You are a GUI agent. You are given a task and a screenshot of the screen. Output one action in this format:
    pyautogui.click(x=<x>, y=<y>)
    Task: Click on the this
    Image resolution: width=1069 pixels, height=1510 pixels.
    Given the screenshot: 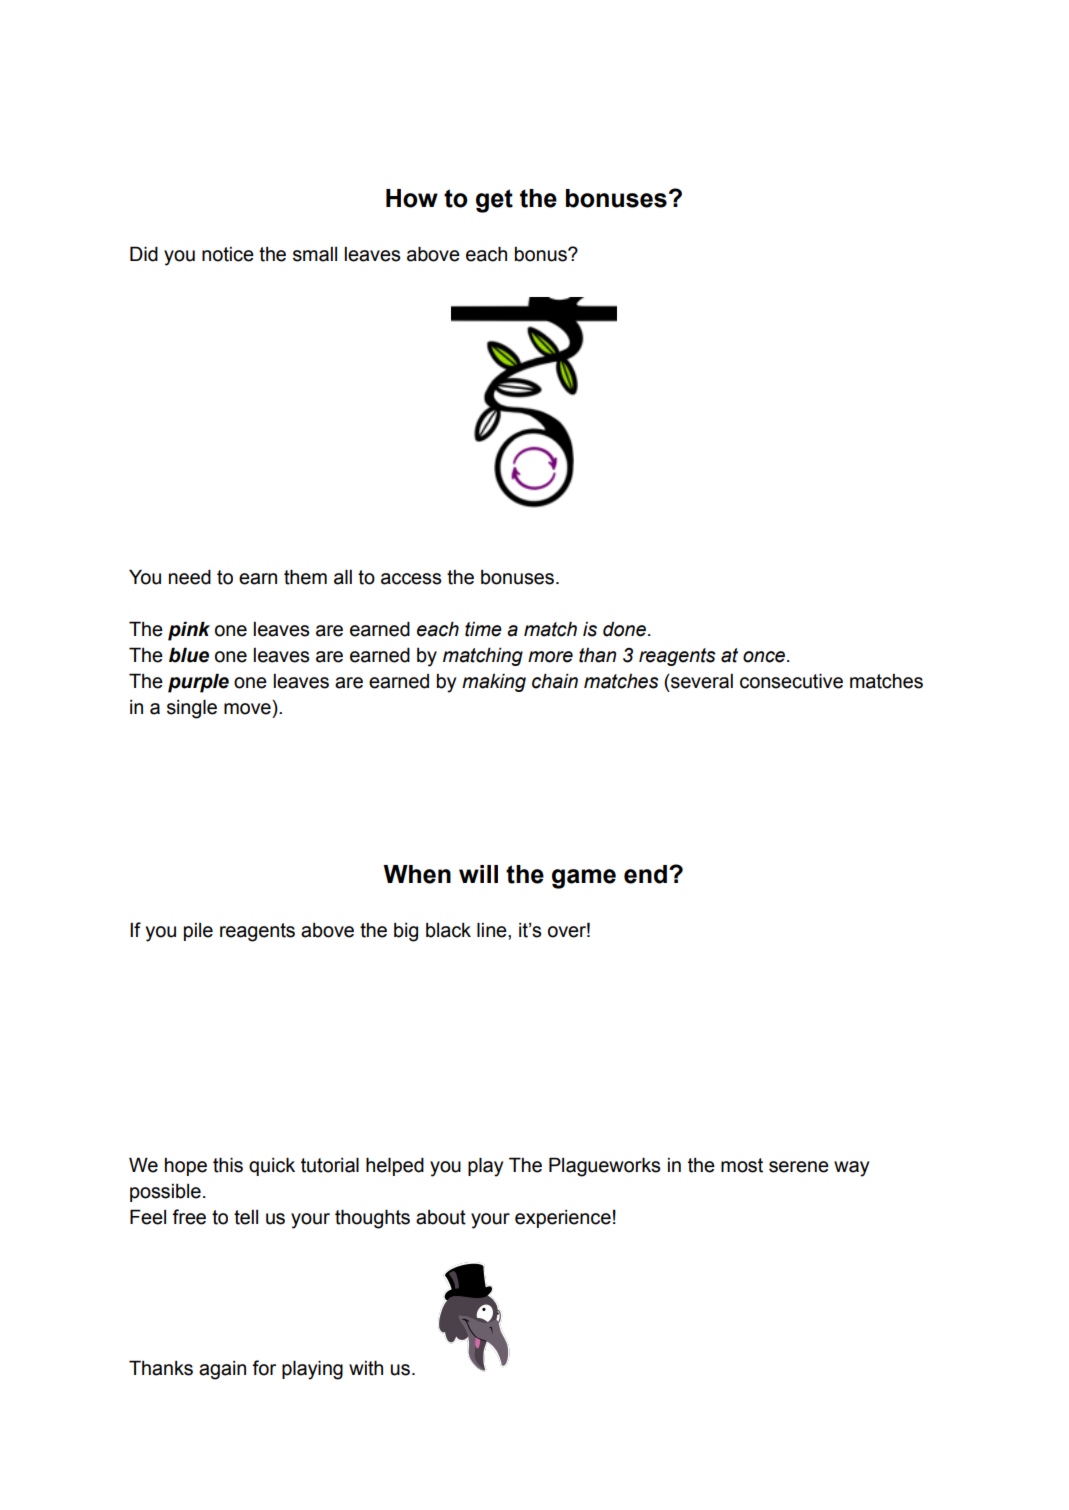 What is the action you would take?
    pyautogui.click(x=228, y=1165)
